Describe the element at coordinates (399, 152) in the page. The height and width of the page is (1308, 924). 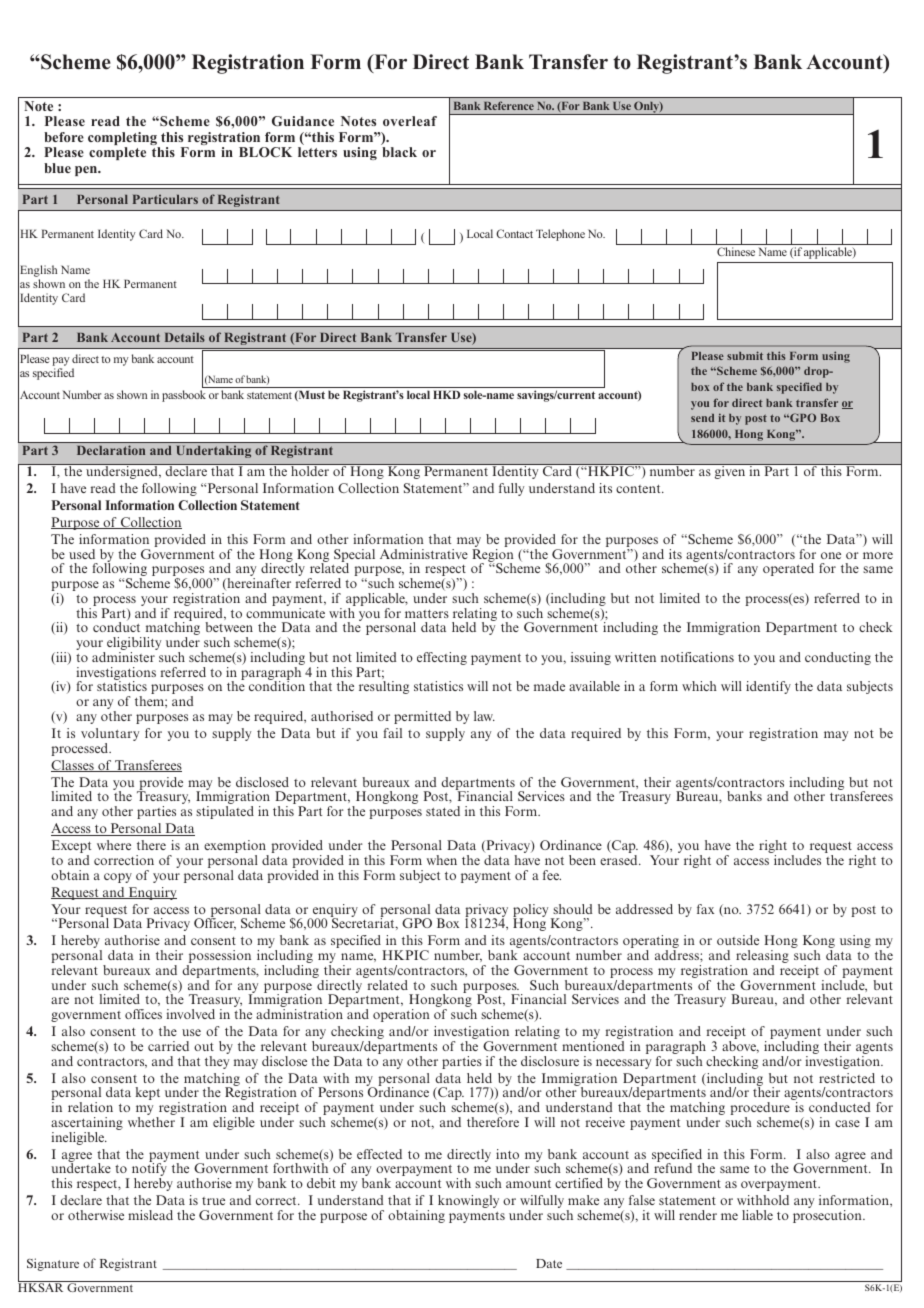
I see `black` at that location.
